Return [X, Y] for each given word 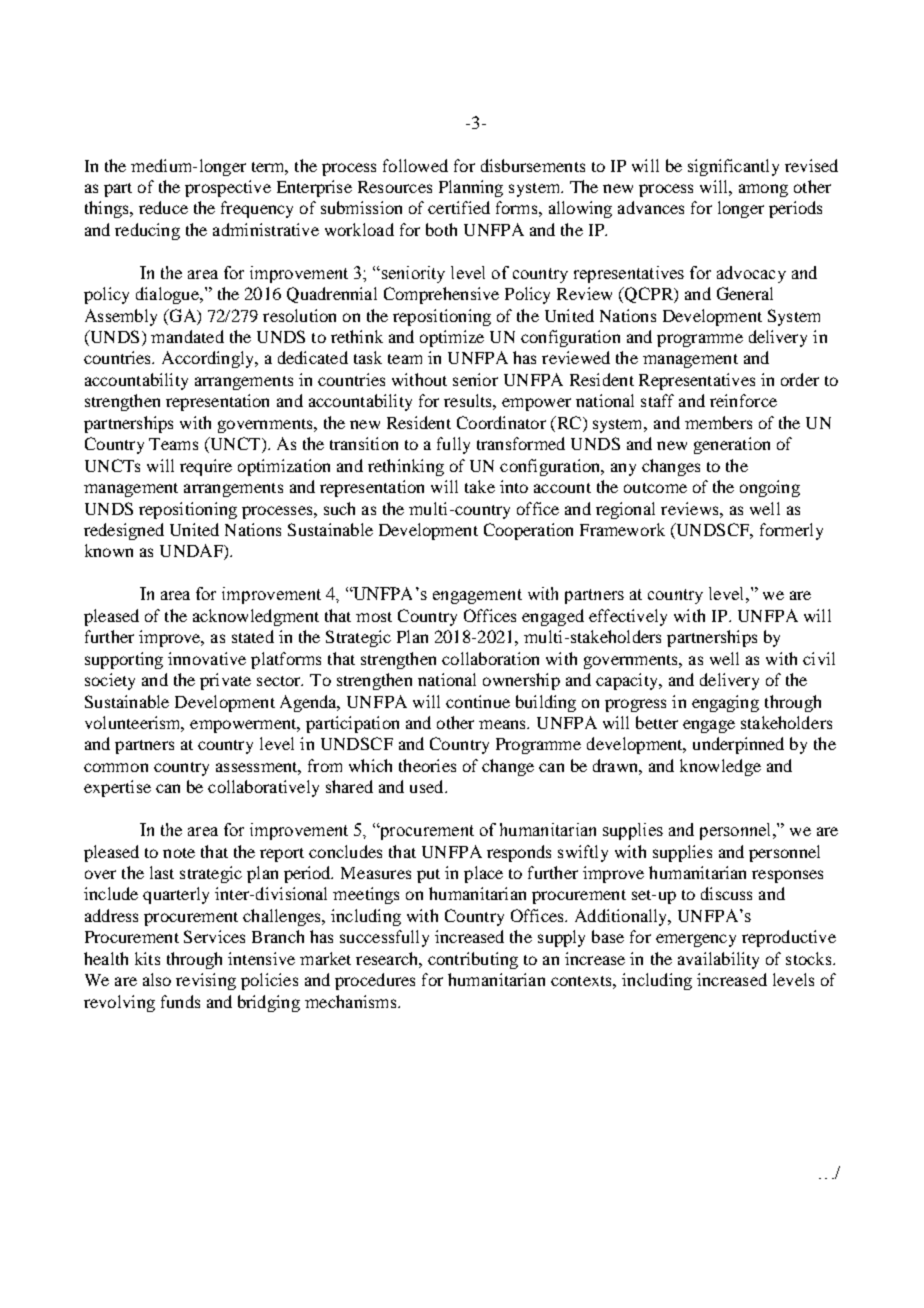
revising [206, 981]
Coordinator [501, 422]
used [428, 786]
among [763, 190]
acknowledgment [256, 617]
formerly [791, 531]
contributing [473, 960]
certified [459, 207]
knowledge [720, 767]
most [374, 617]
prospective [228, 188]
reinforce [743, 400]
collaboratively [263, 788]
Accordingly [209, 359]
